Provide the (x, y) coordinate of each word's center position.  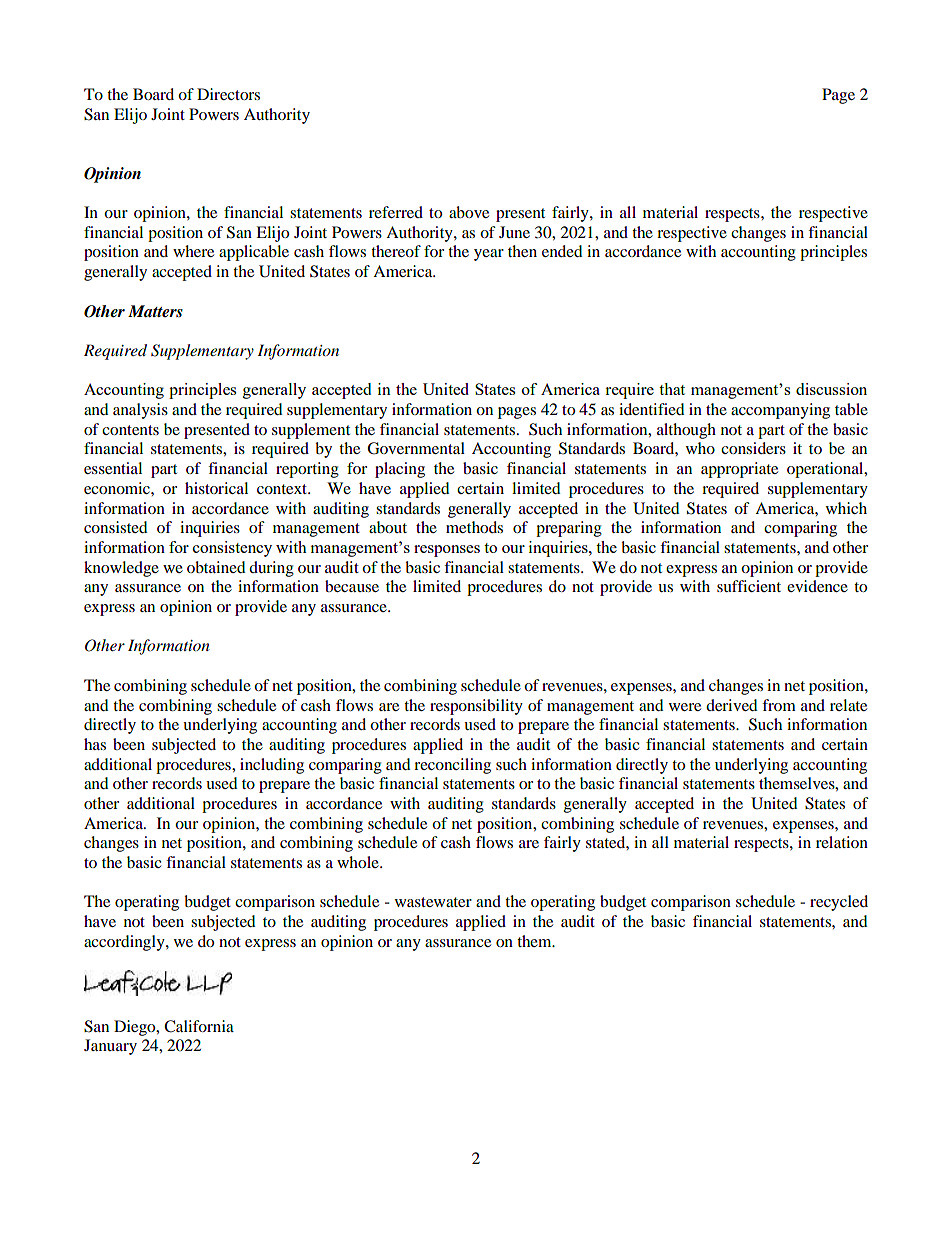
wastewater (433, 902)
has (95, 744)
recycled (839, 903)
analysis (140, 411)
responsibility (476, 707)
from (779, 705)
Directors (228, 94)
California (199, 1026)
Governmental (416, 448)
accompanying (780, 411)
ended (562, 251)
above (469, 212)
